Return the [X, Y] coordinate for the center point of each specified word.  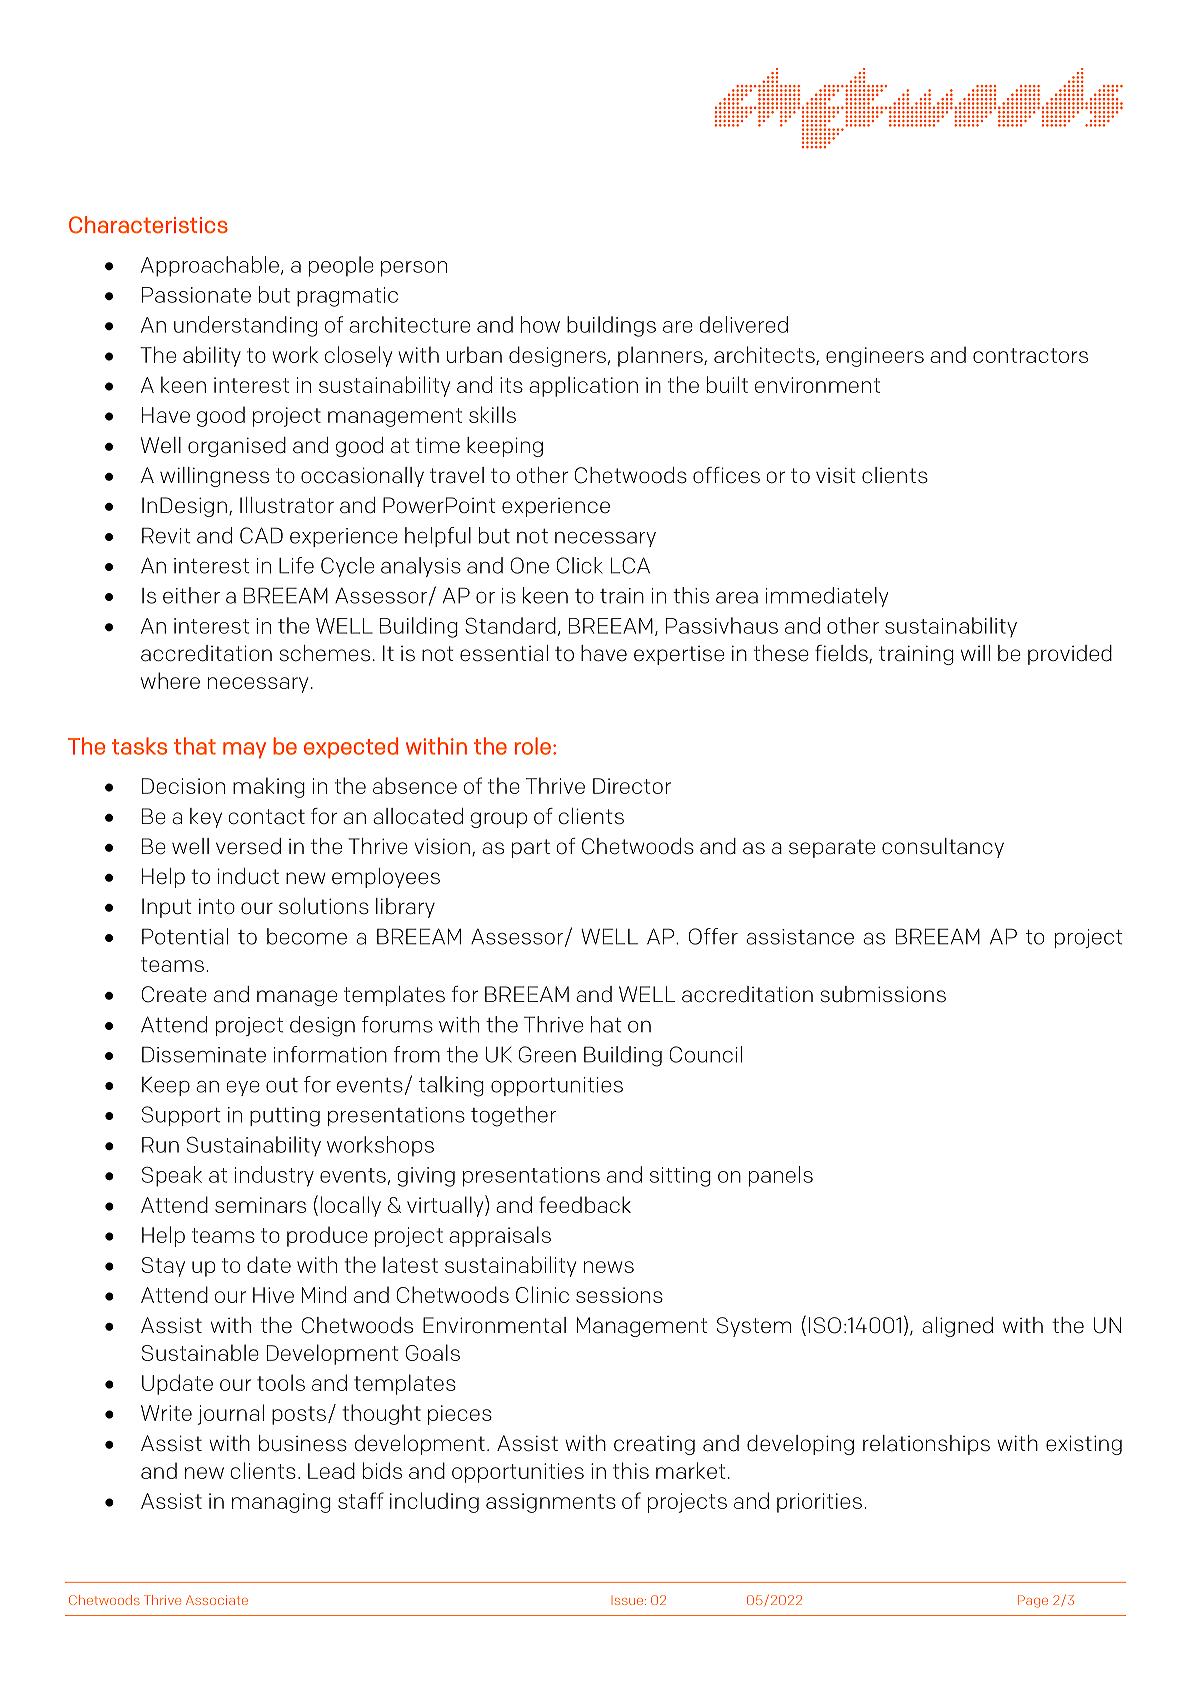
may [244, 750]
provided [1070, 655]
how [540, 324]
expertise [679, 655]
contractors [1030, 355]
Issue [629, 1600]
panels [781, 1176]
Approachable [210, 266]
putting [285, 1117]
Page [1033, 1601]
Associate [217, 1600]
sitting [680, 1177]
